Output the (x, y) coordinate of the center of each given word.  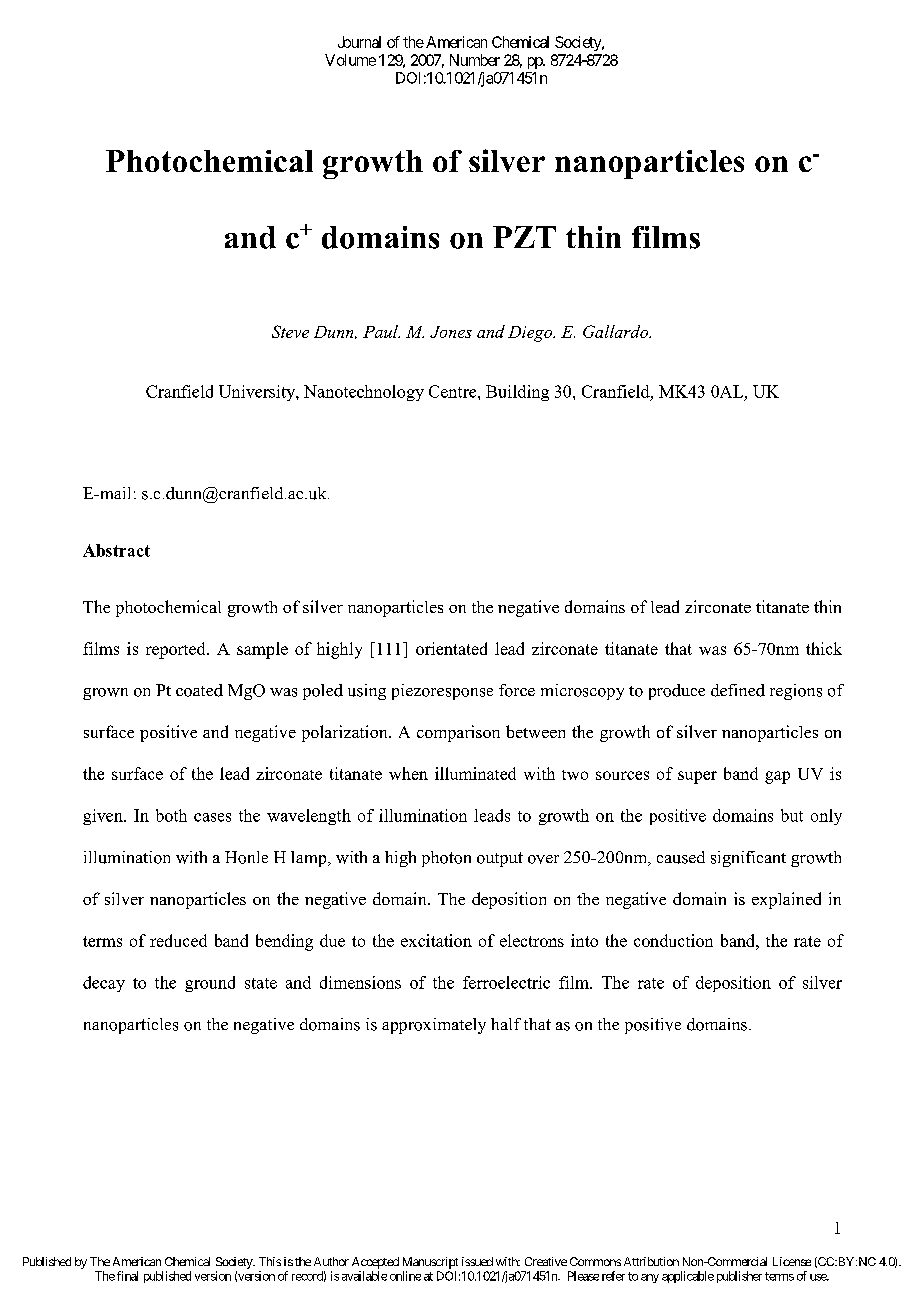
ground (210, 984)
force (517, 690)
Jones (451, 332)
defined (738, 690)
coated (199, 690)
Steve (290, 331)
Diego (531, 334)
